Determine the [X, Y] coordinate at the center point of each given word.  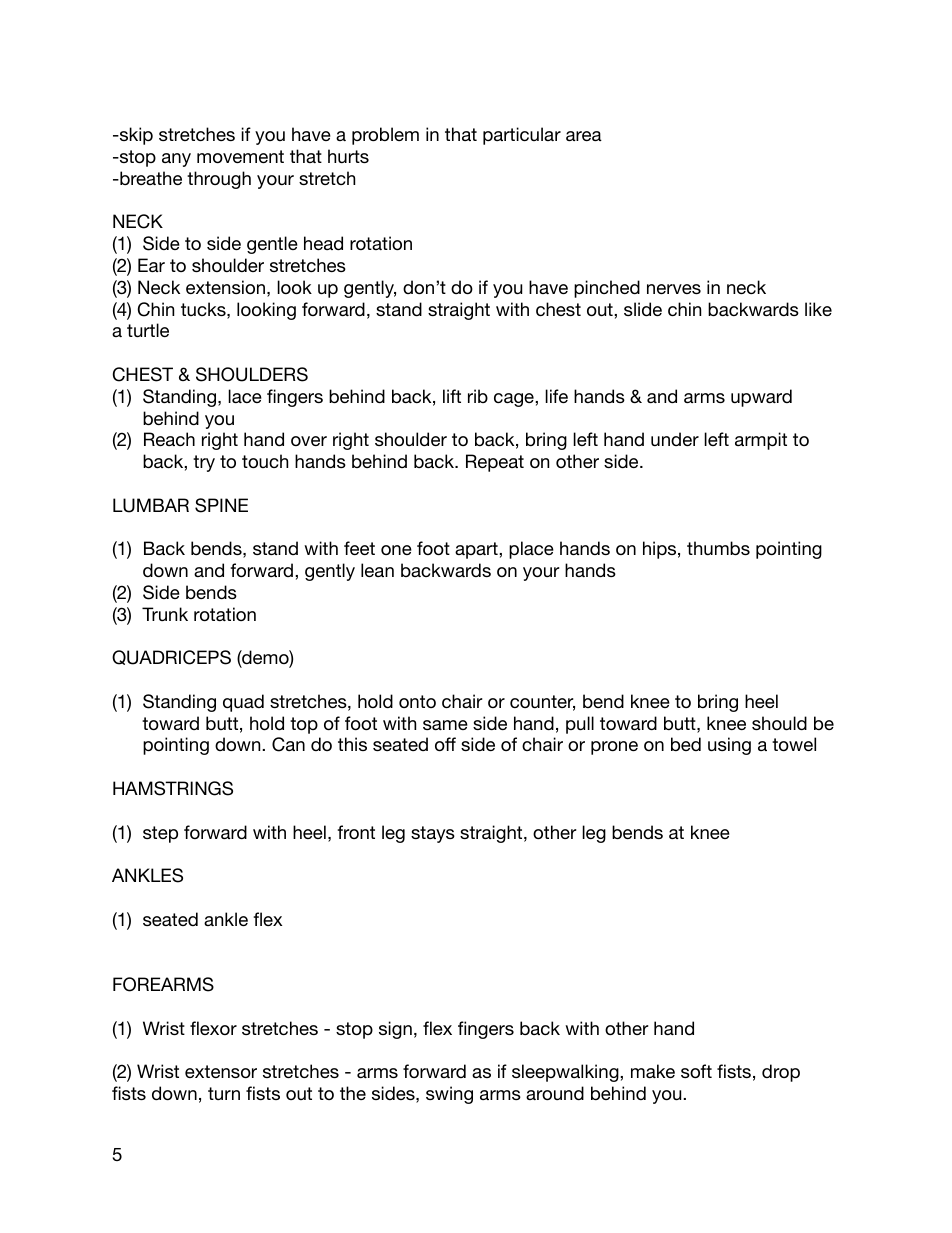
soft [696, 1071]
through [219, 180]
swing [449, 1095]
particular [522, 136]
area [584, 136]
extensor [221, 1071]
